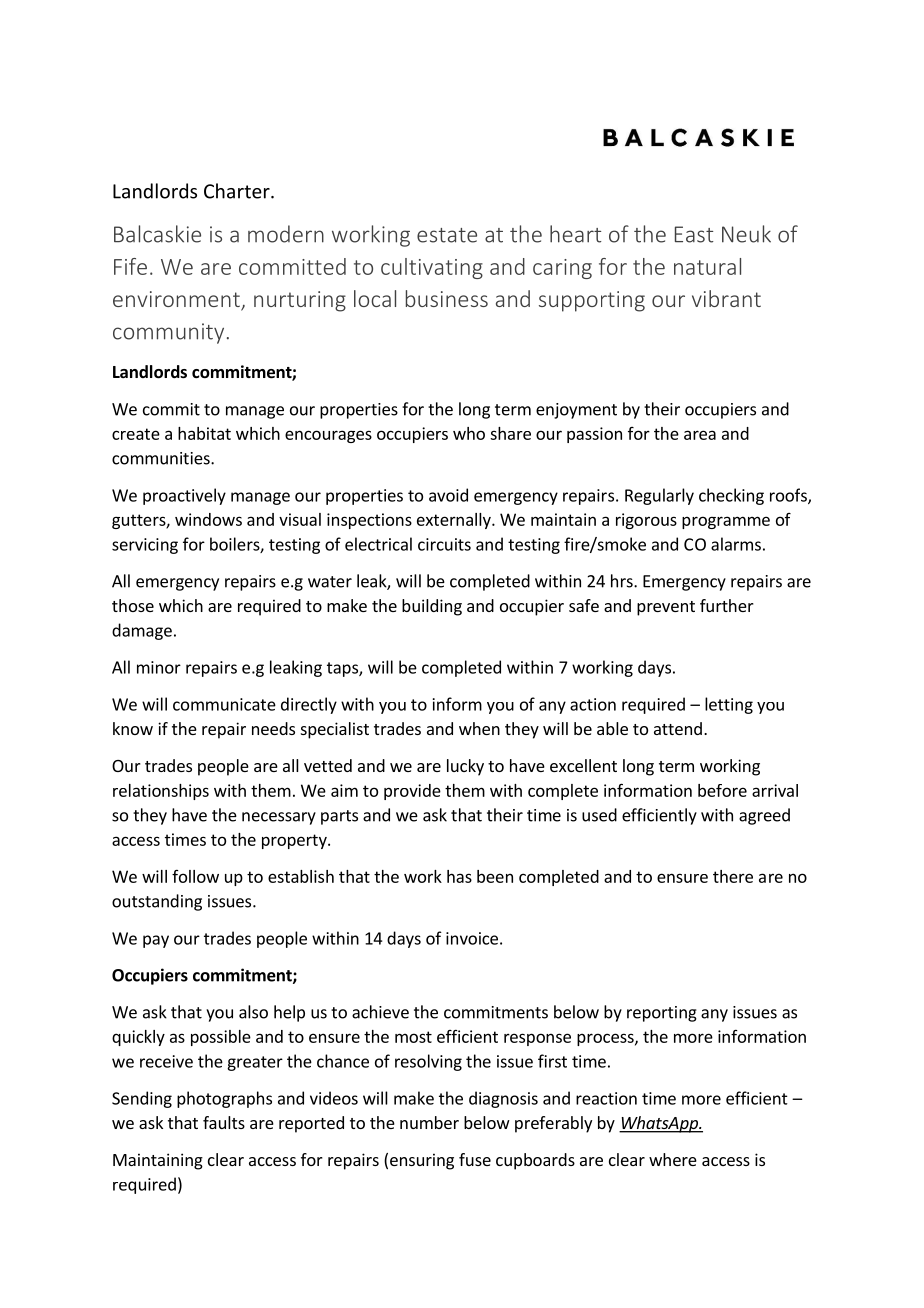  I want to click on East, so click(694, 234).
